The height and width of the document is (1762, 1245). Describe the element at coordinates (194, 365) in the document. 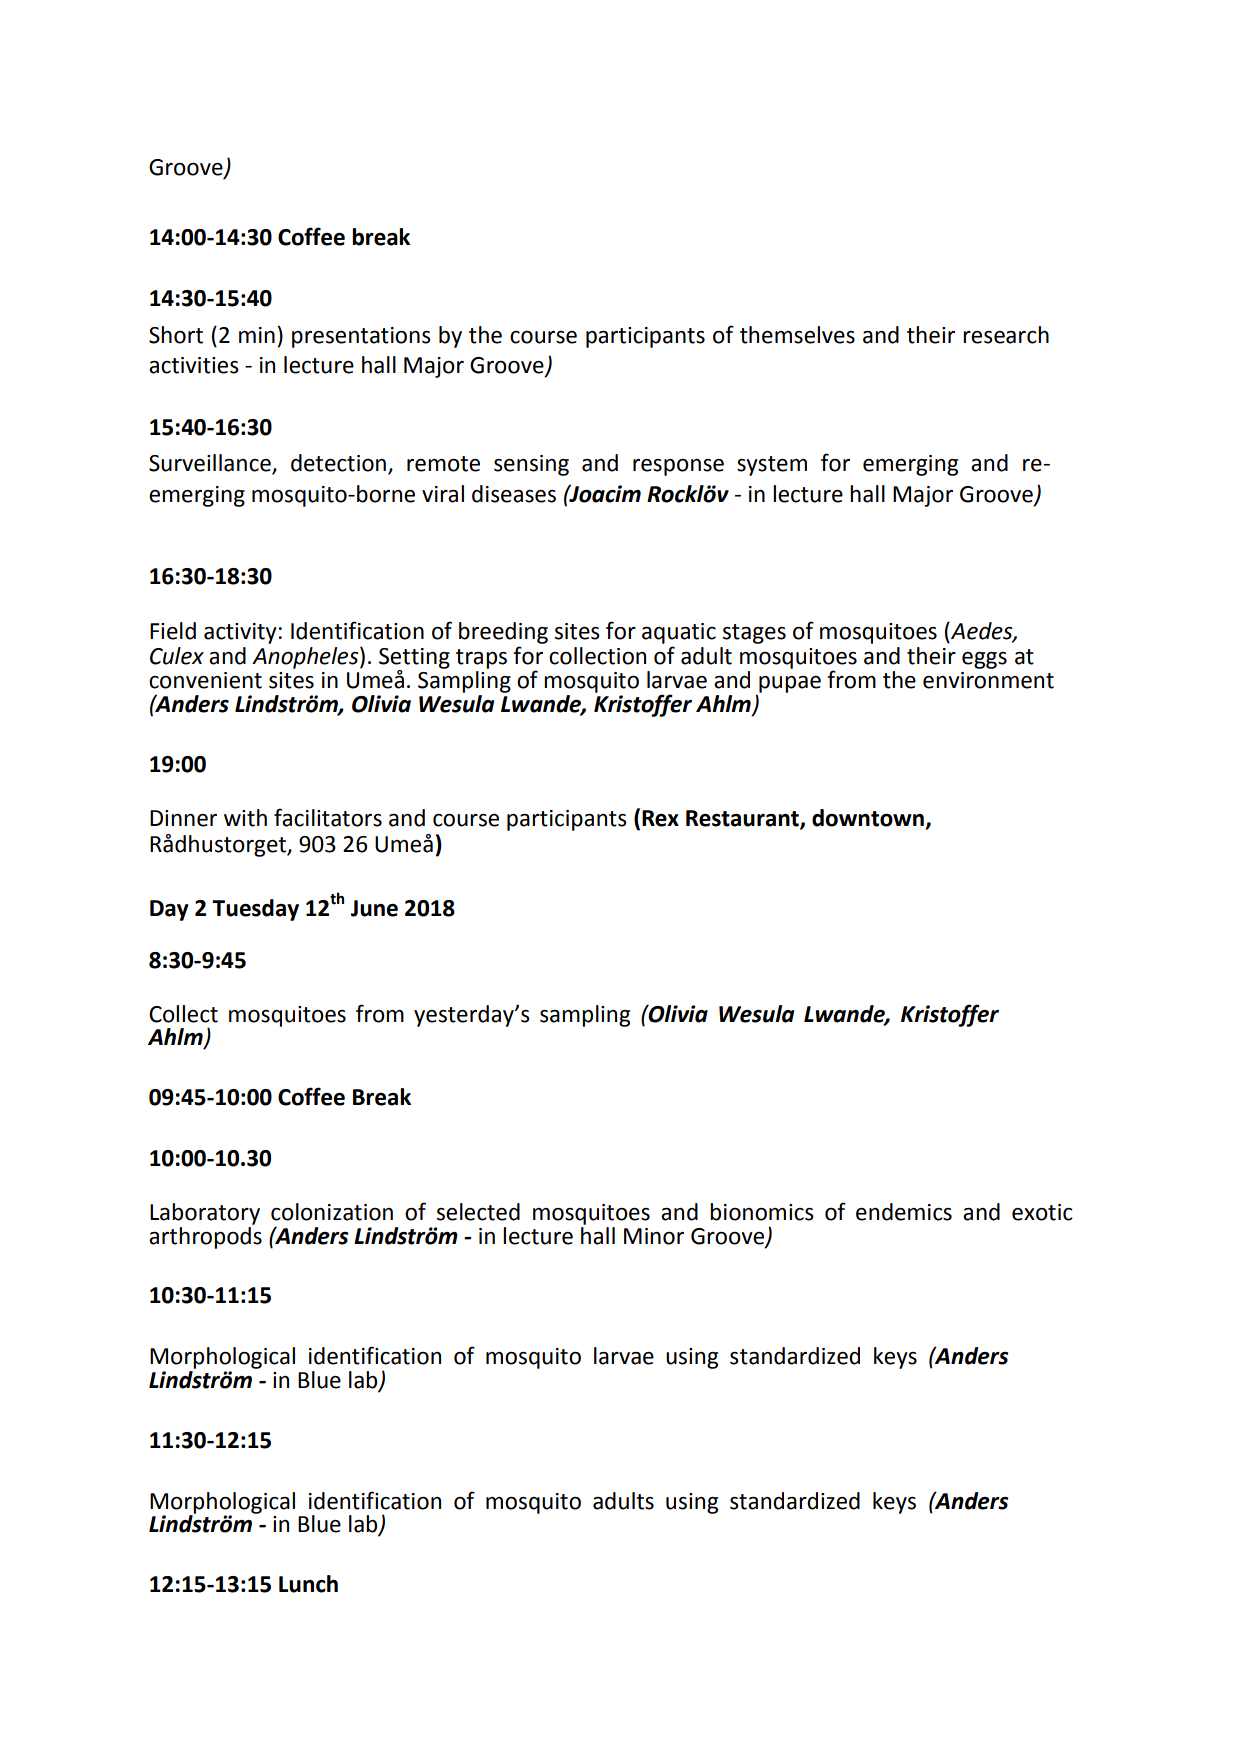

I see `activities` at that location.
